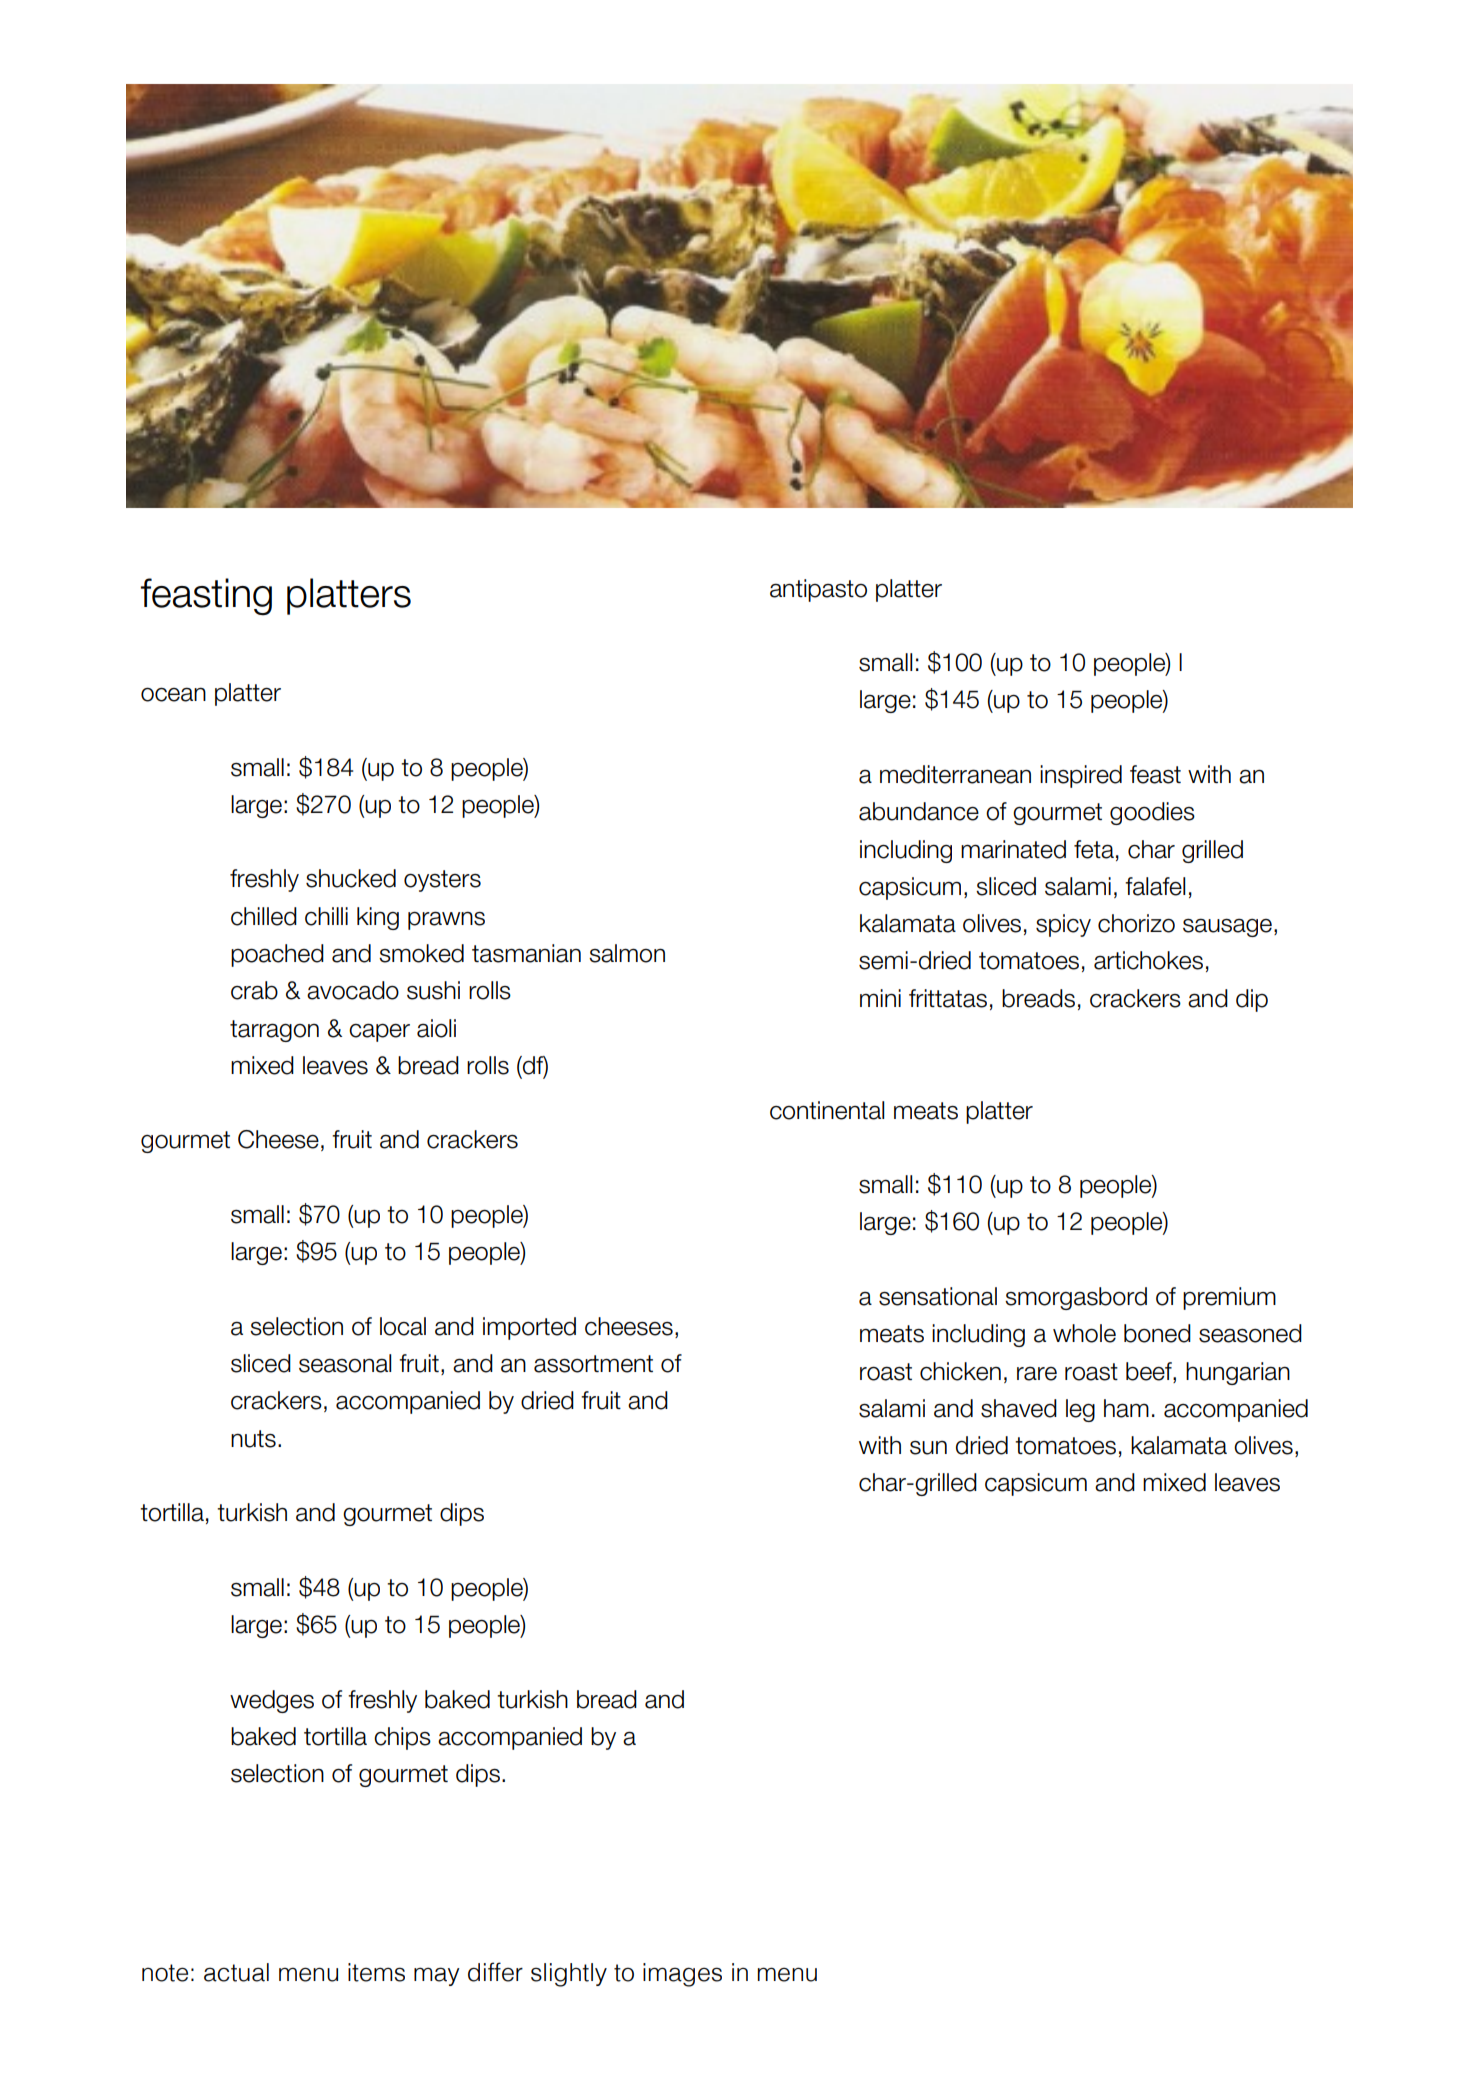 Image resolution: width=1479 pixels, height=2093 pixels. I want to click on ocean, so click(173, 694).
